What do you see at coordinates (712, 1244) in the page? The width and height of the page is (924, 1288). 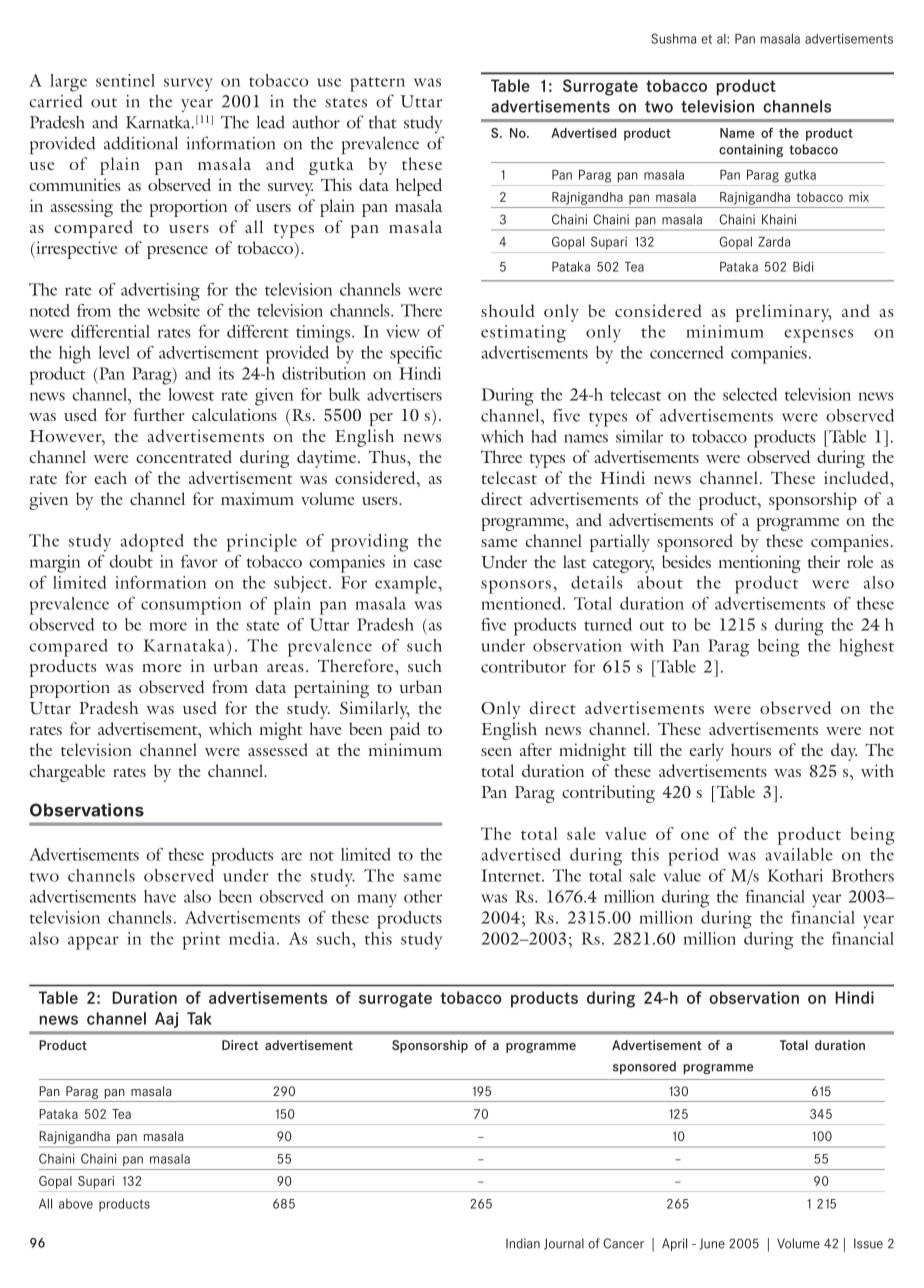 I see `June` at bounding box center [712, 1244].
